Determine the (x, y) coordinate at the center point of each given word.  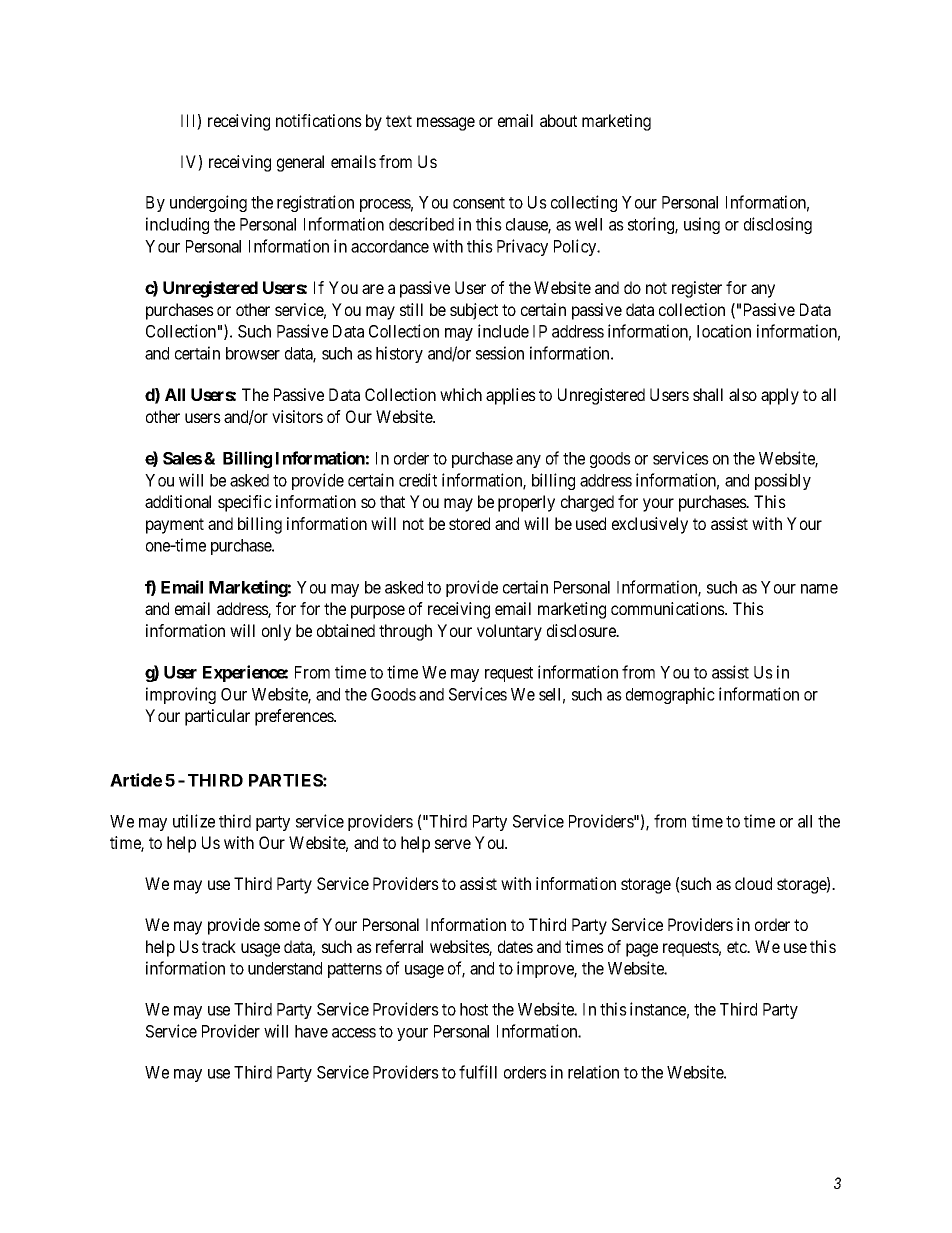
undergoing (208, 203)
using (702, 225)
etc (738, 947)
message (446, 124)
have (311, 1031)
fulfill (478, 1072)
